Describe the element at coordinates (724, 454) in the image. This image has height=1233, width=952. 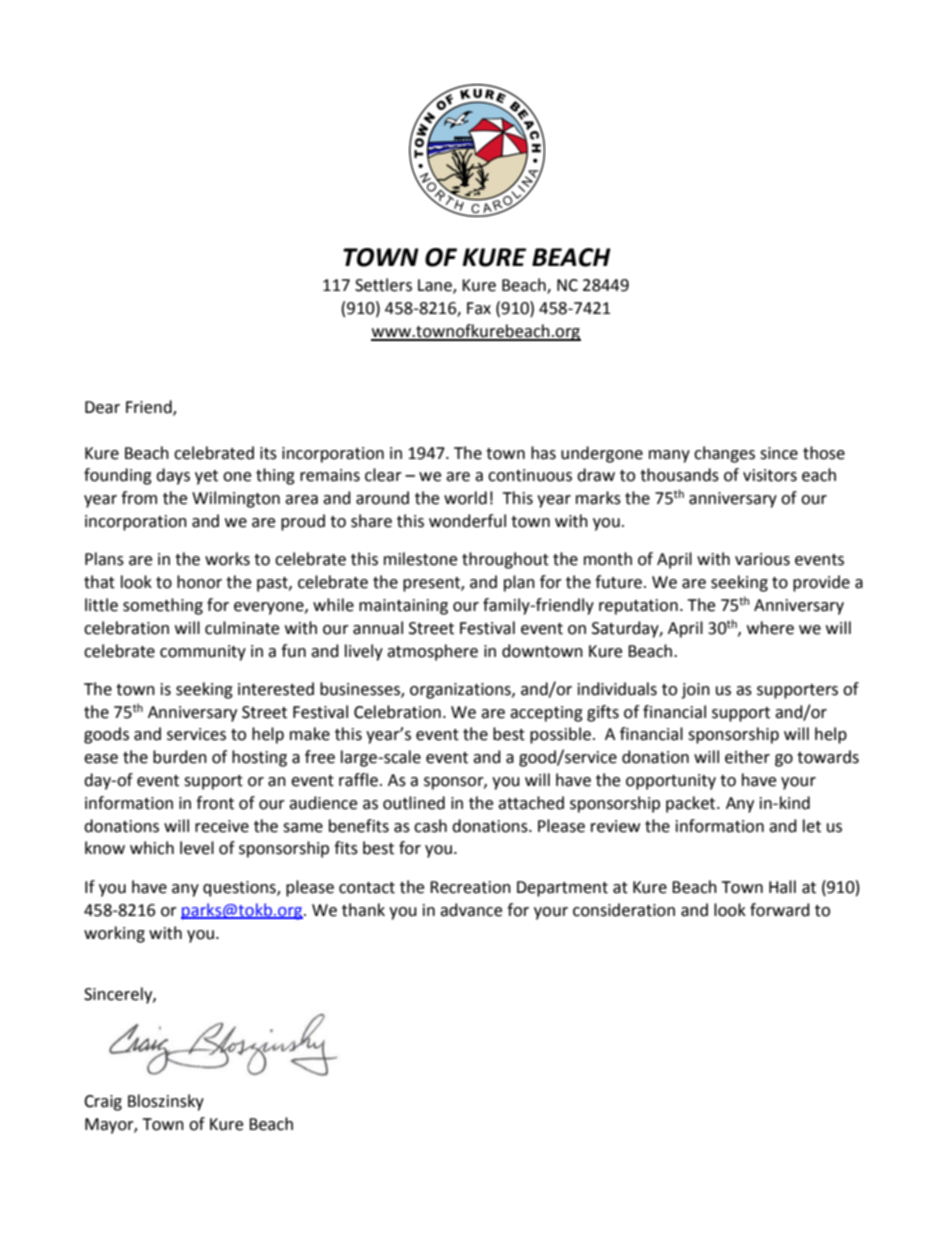
I see `changes` at that location.
